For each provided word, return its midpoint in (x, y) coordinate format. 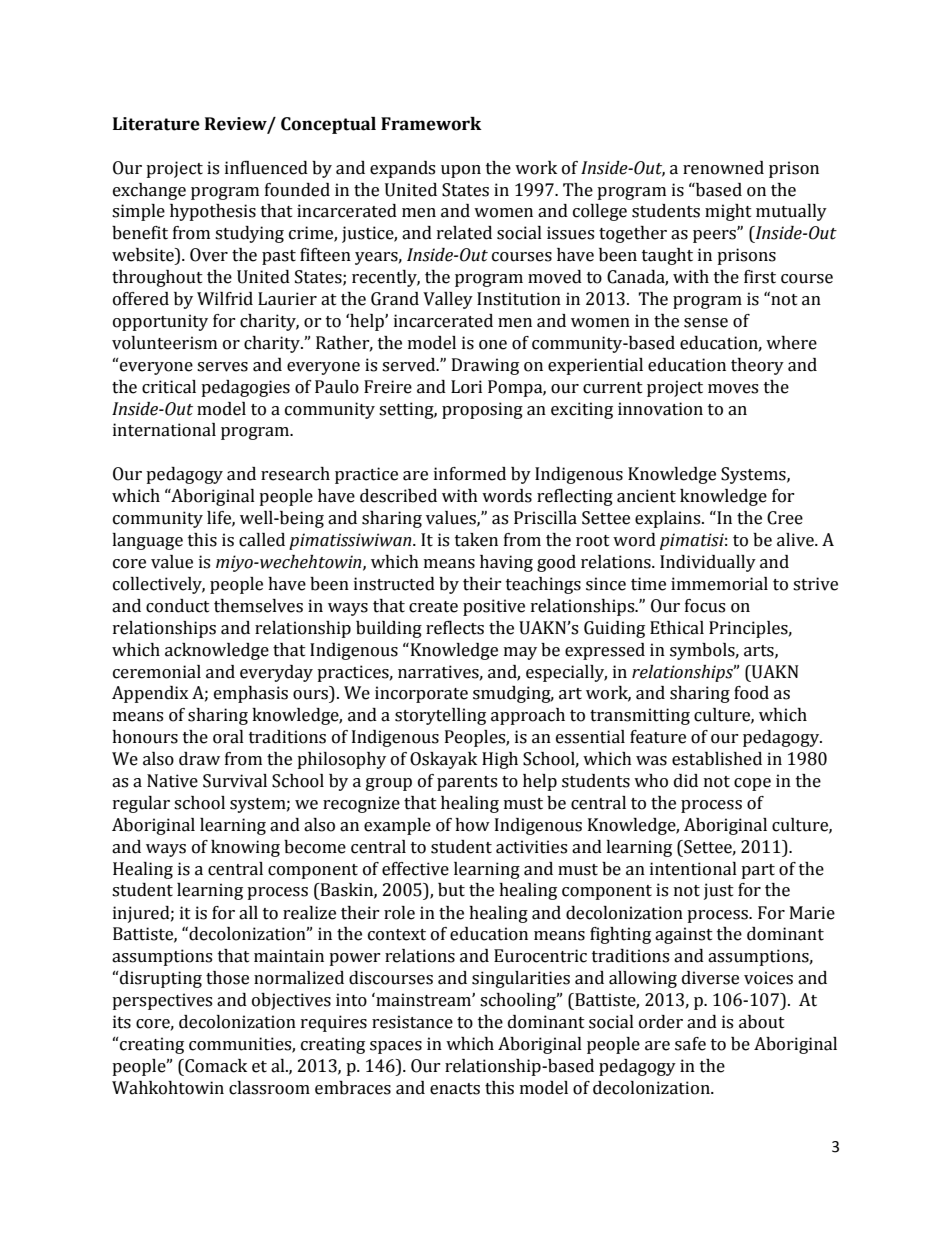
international (164, 430)
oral (228, 737)
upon (461, 171)
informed (470, 474)
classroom (269, 1088)
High (500, 760)
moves (733, 389)
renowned (723, 168)
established (717, 759)
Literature (156, 124)
